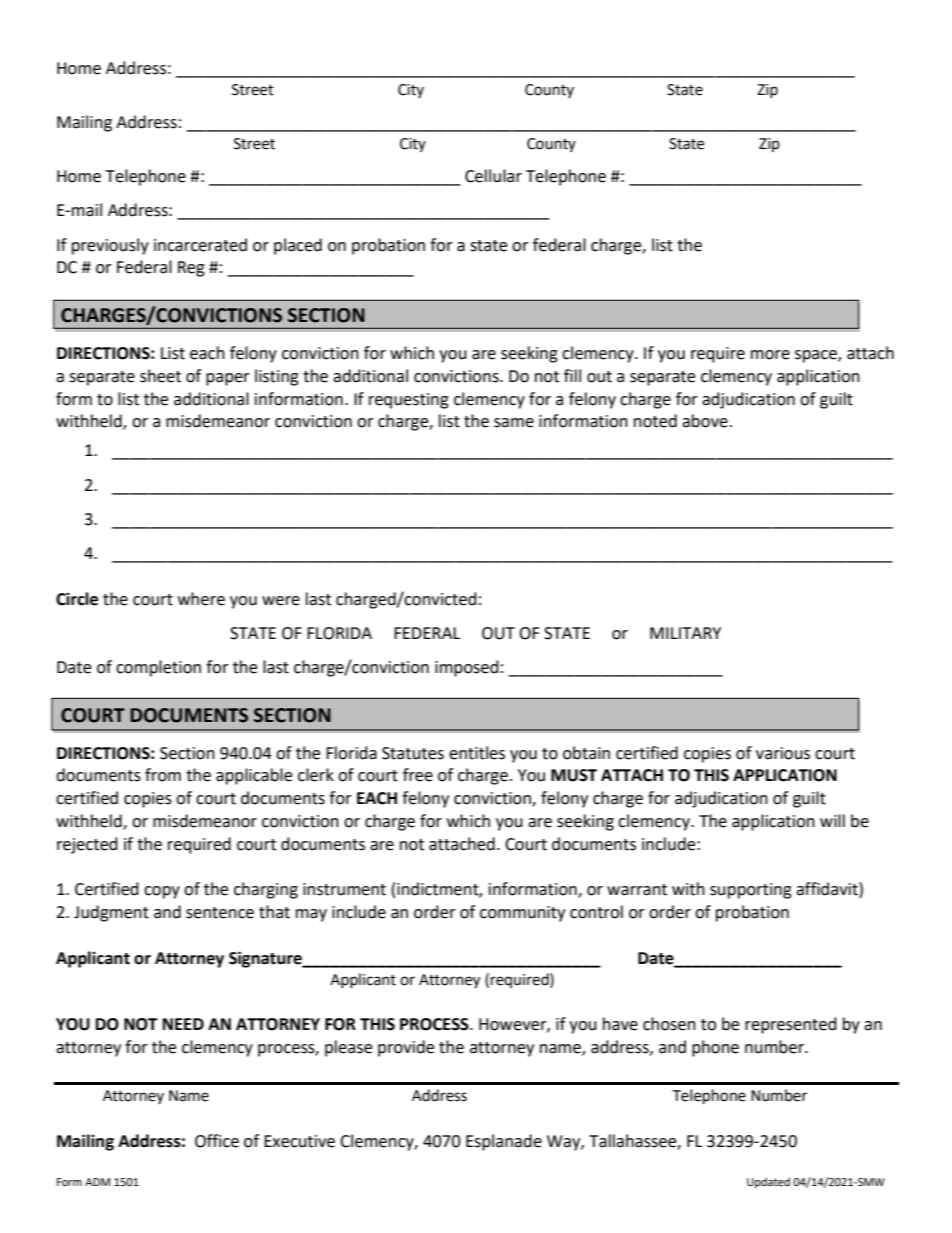 The image size is (952, 1233). What do you see at coordinates (467, 668) in the image?
I see `imposed` at bounding box center [467, 668].
